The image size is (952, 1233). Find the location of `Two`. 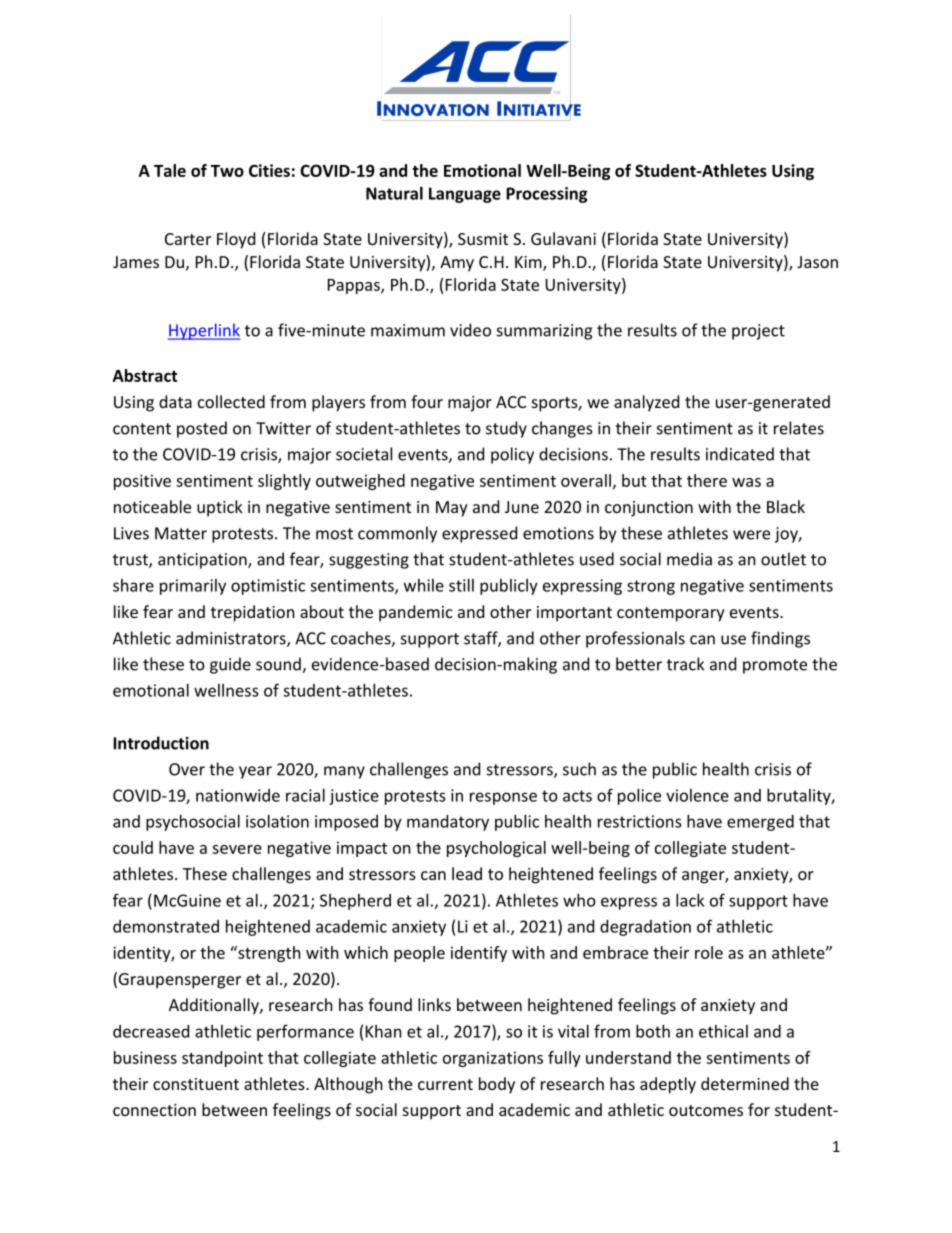

Two is located at coordinates (227, 171).
